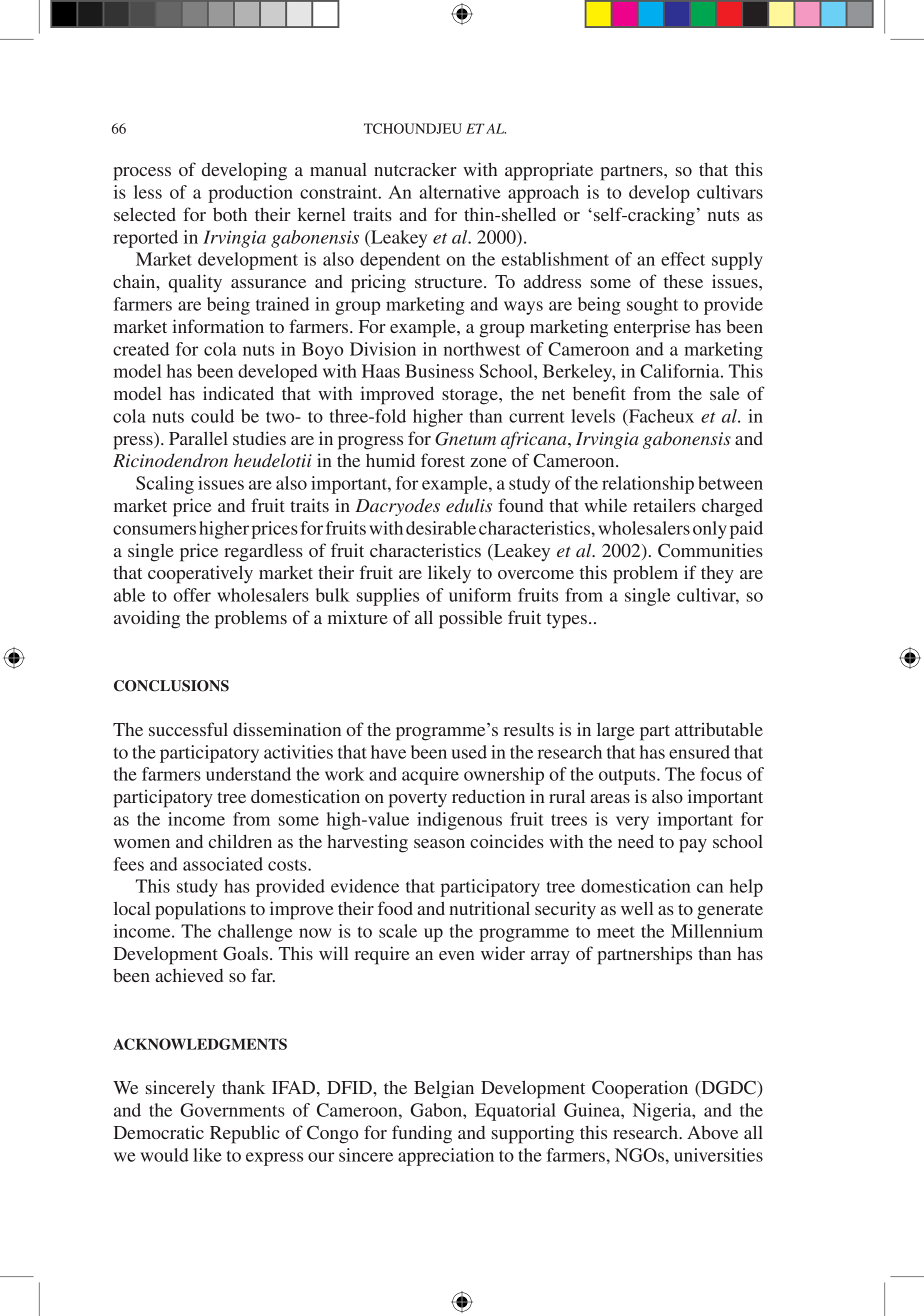 The height and width of the document is (1316, 924). I want to click on both, so click(230, 214).
